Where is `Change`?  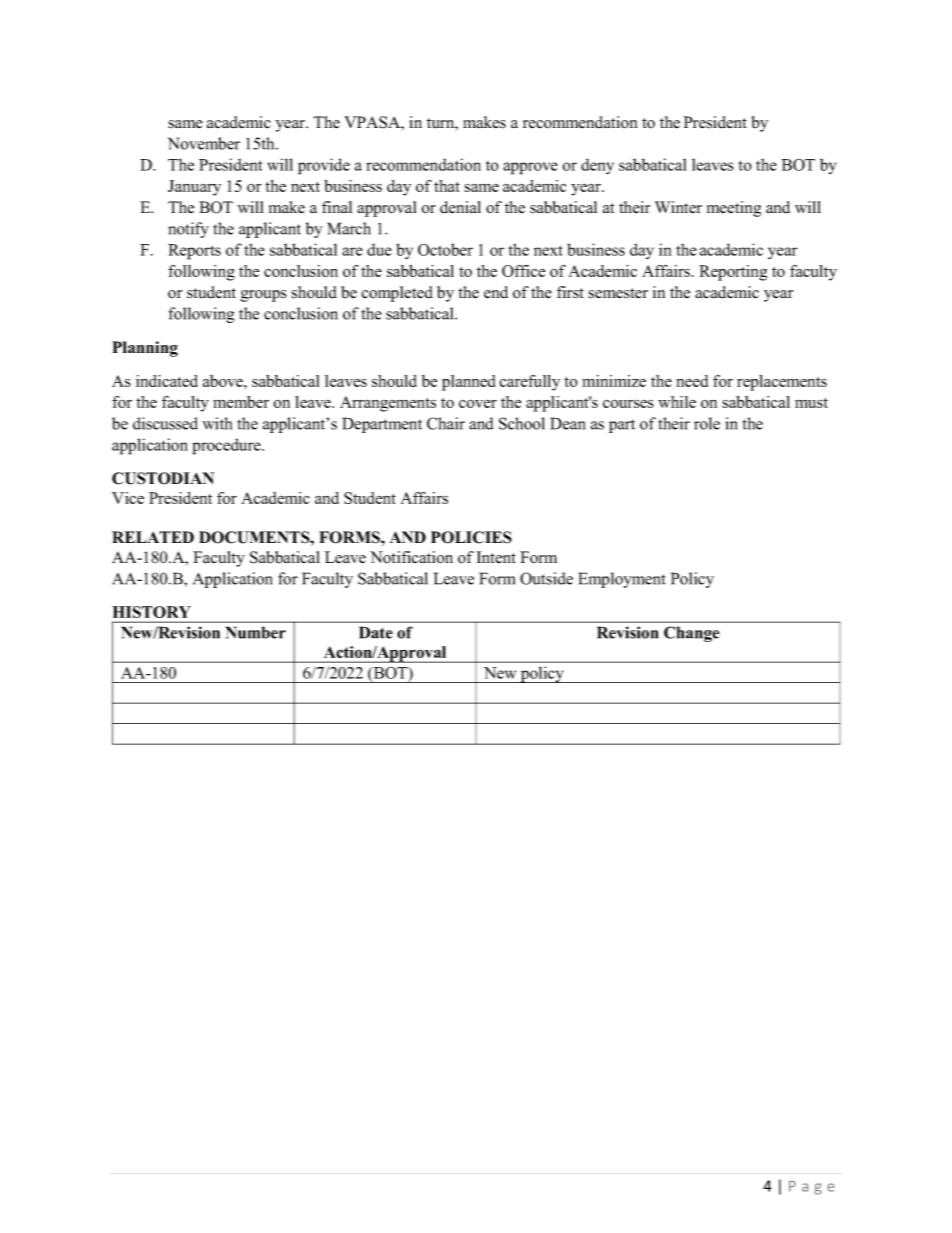
Change is located at coordinates (692, 634).
